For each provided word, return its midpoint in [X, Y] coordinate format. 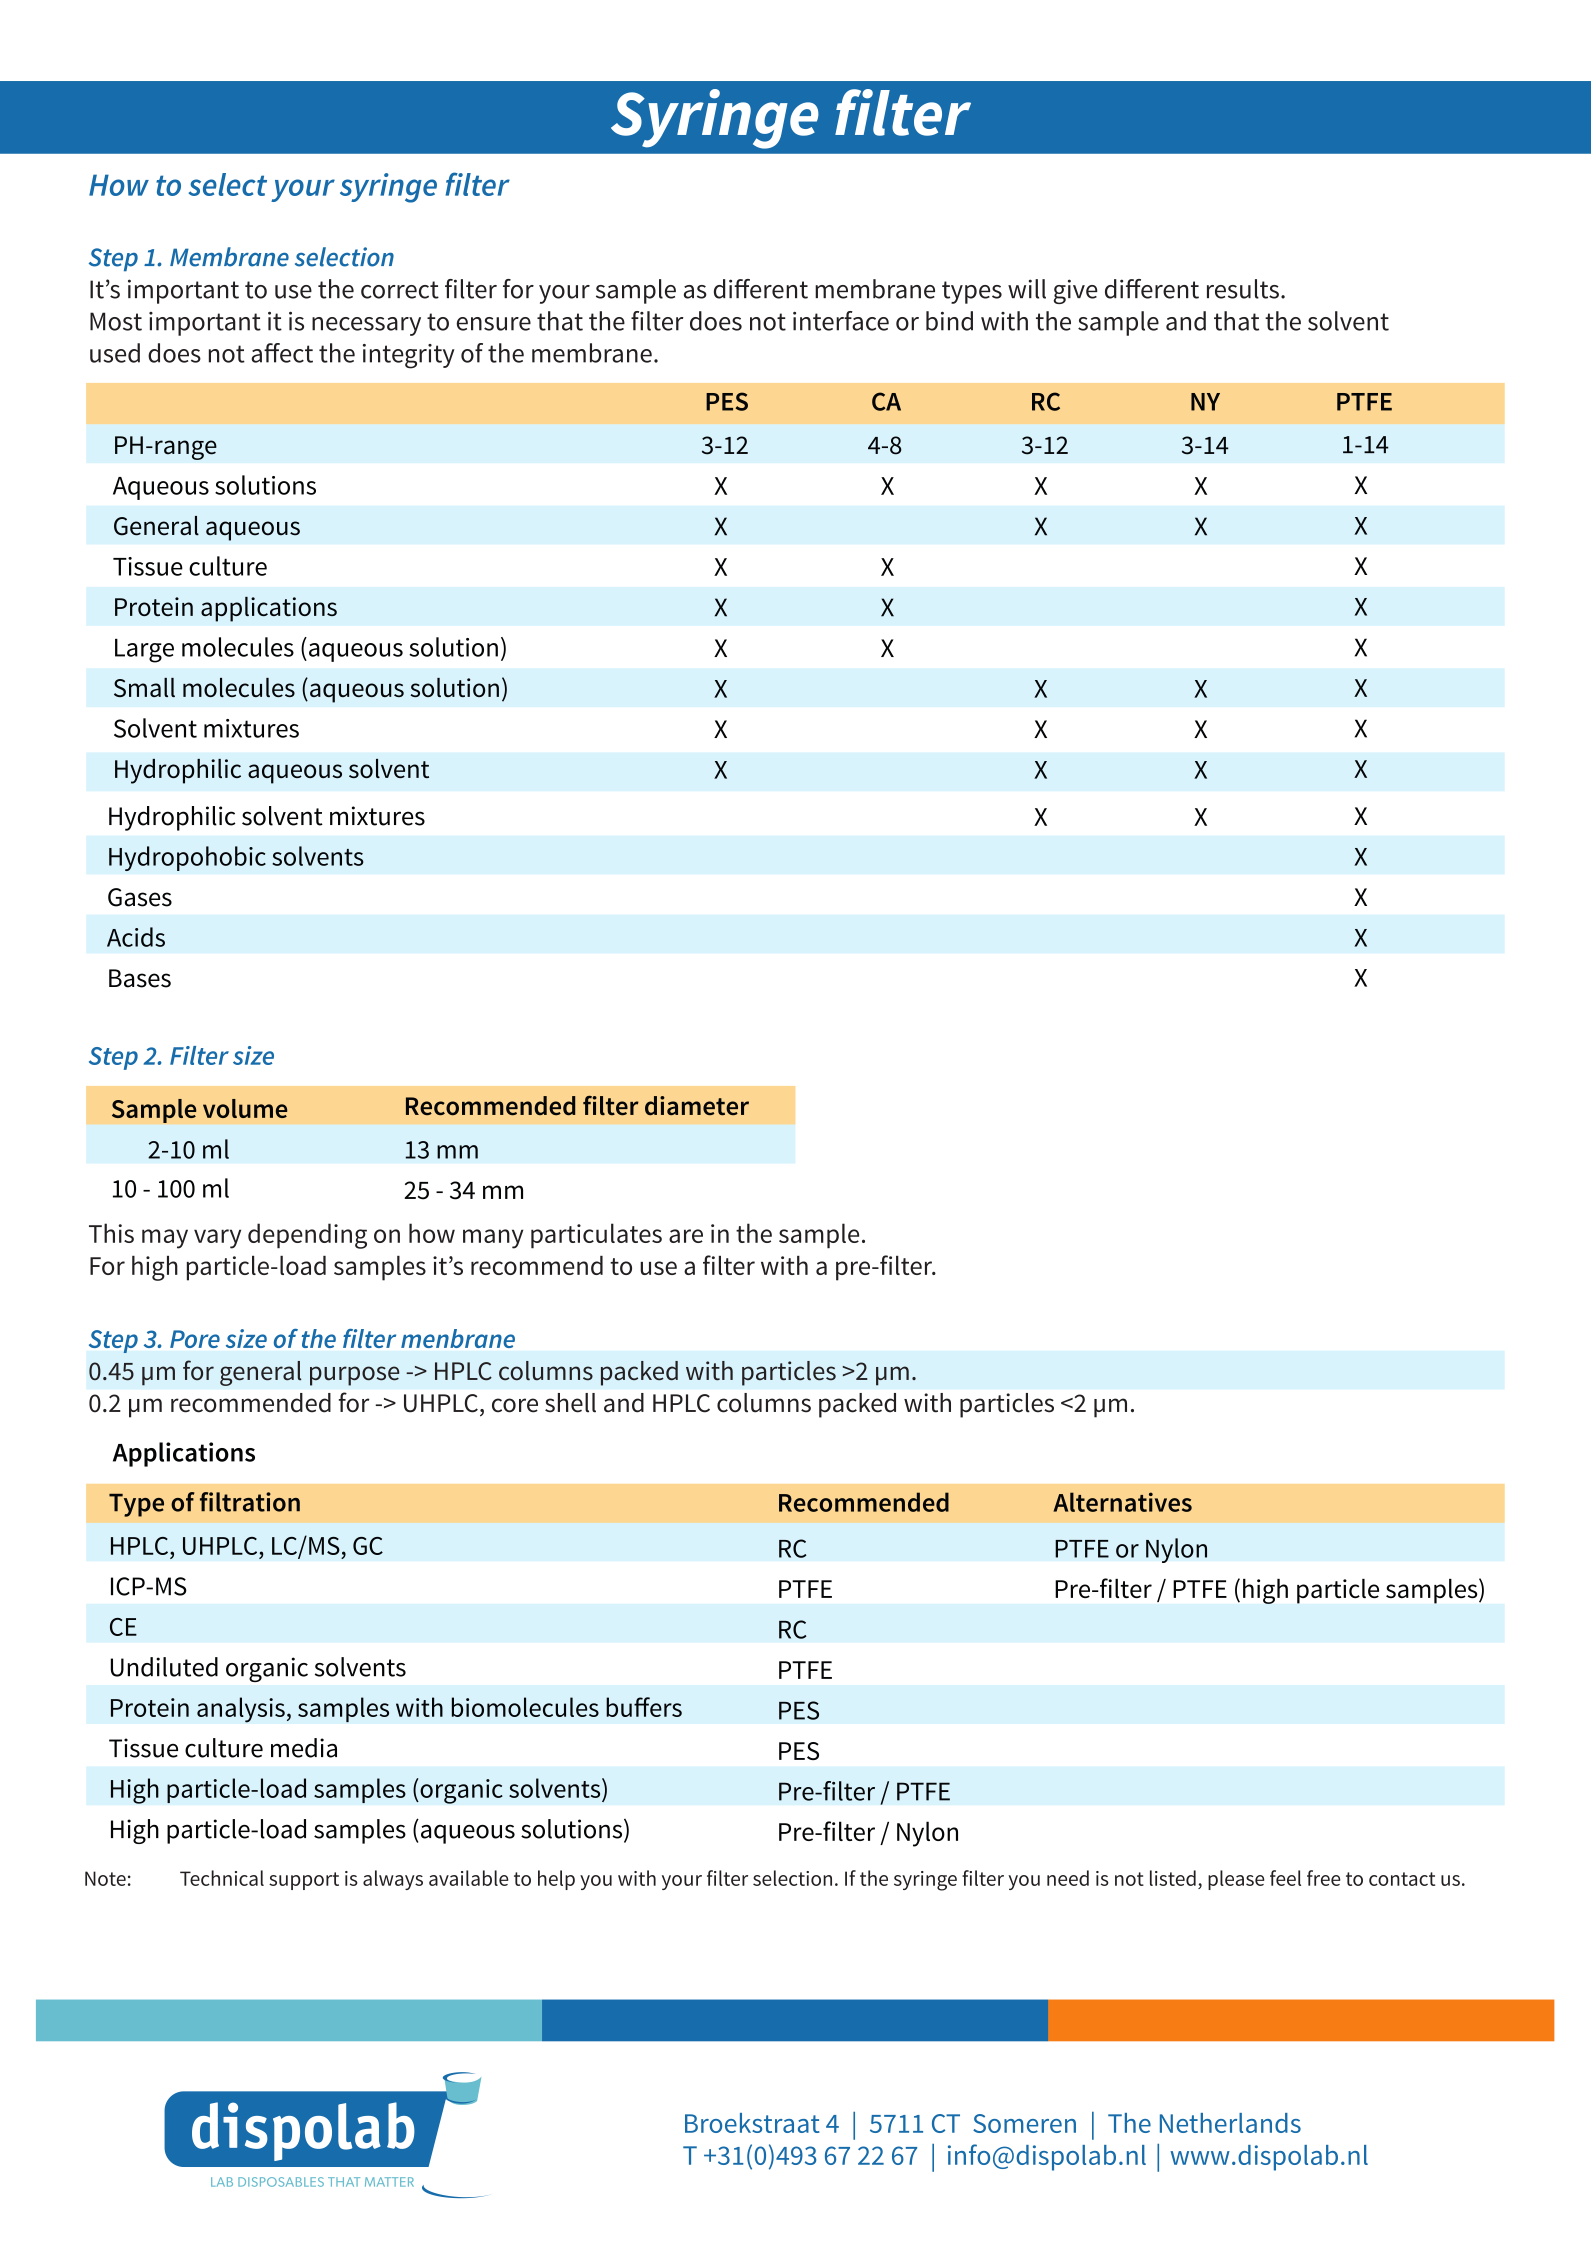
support [304, 1881]
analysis [241, 1710]
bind [949, 321]
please [1236, 1880]
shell [570, 1403]
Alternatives [1122, 1502]
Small [144, 687]
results [1243, 289]
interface [841, 321]
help [556, 1880]
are [686, 1236]
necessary [366, 326]
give [1076, 291]
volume [245, 1108]
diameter [697, 1106]
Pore [195, 1339]
